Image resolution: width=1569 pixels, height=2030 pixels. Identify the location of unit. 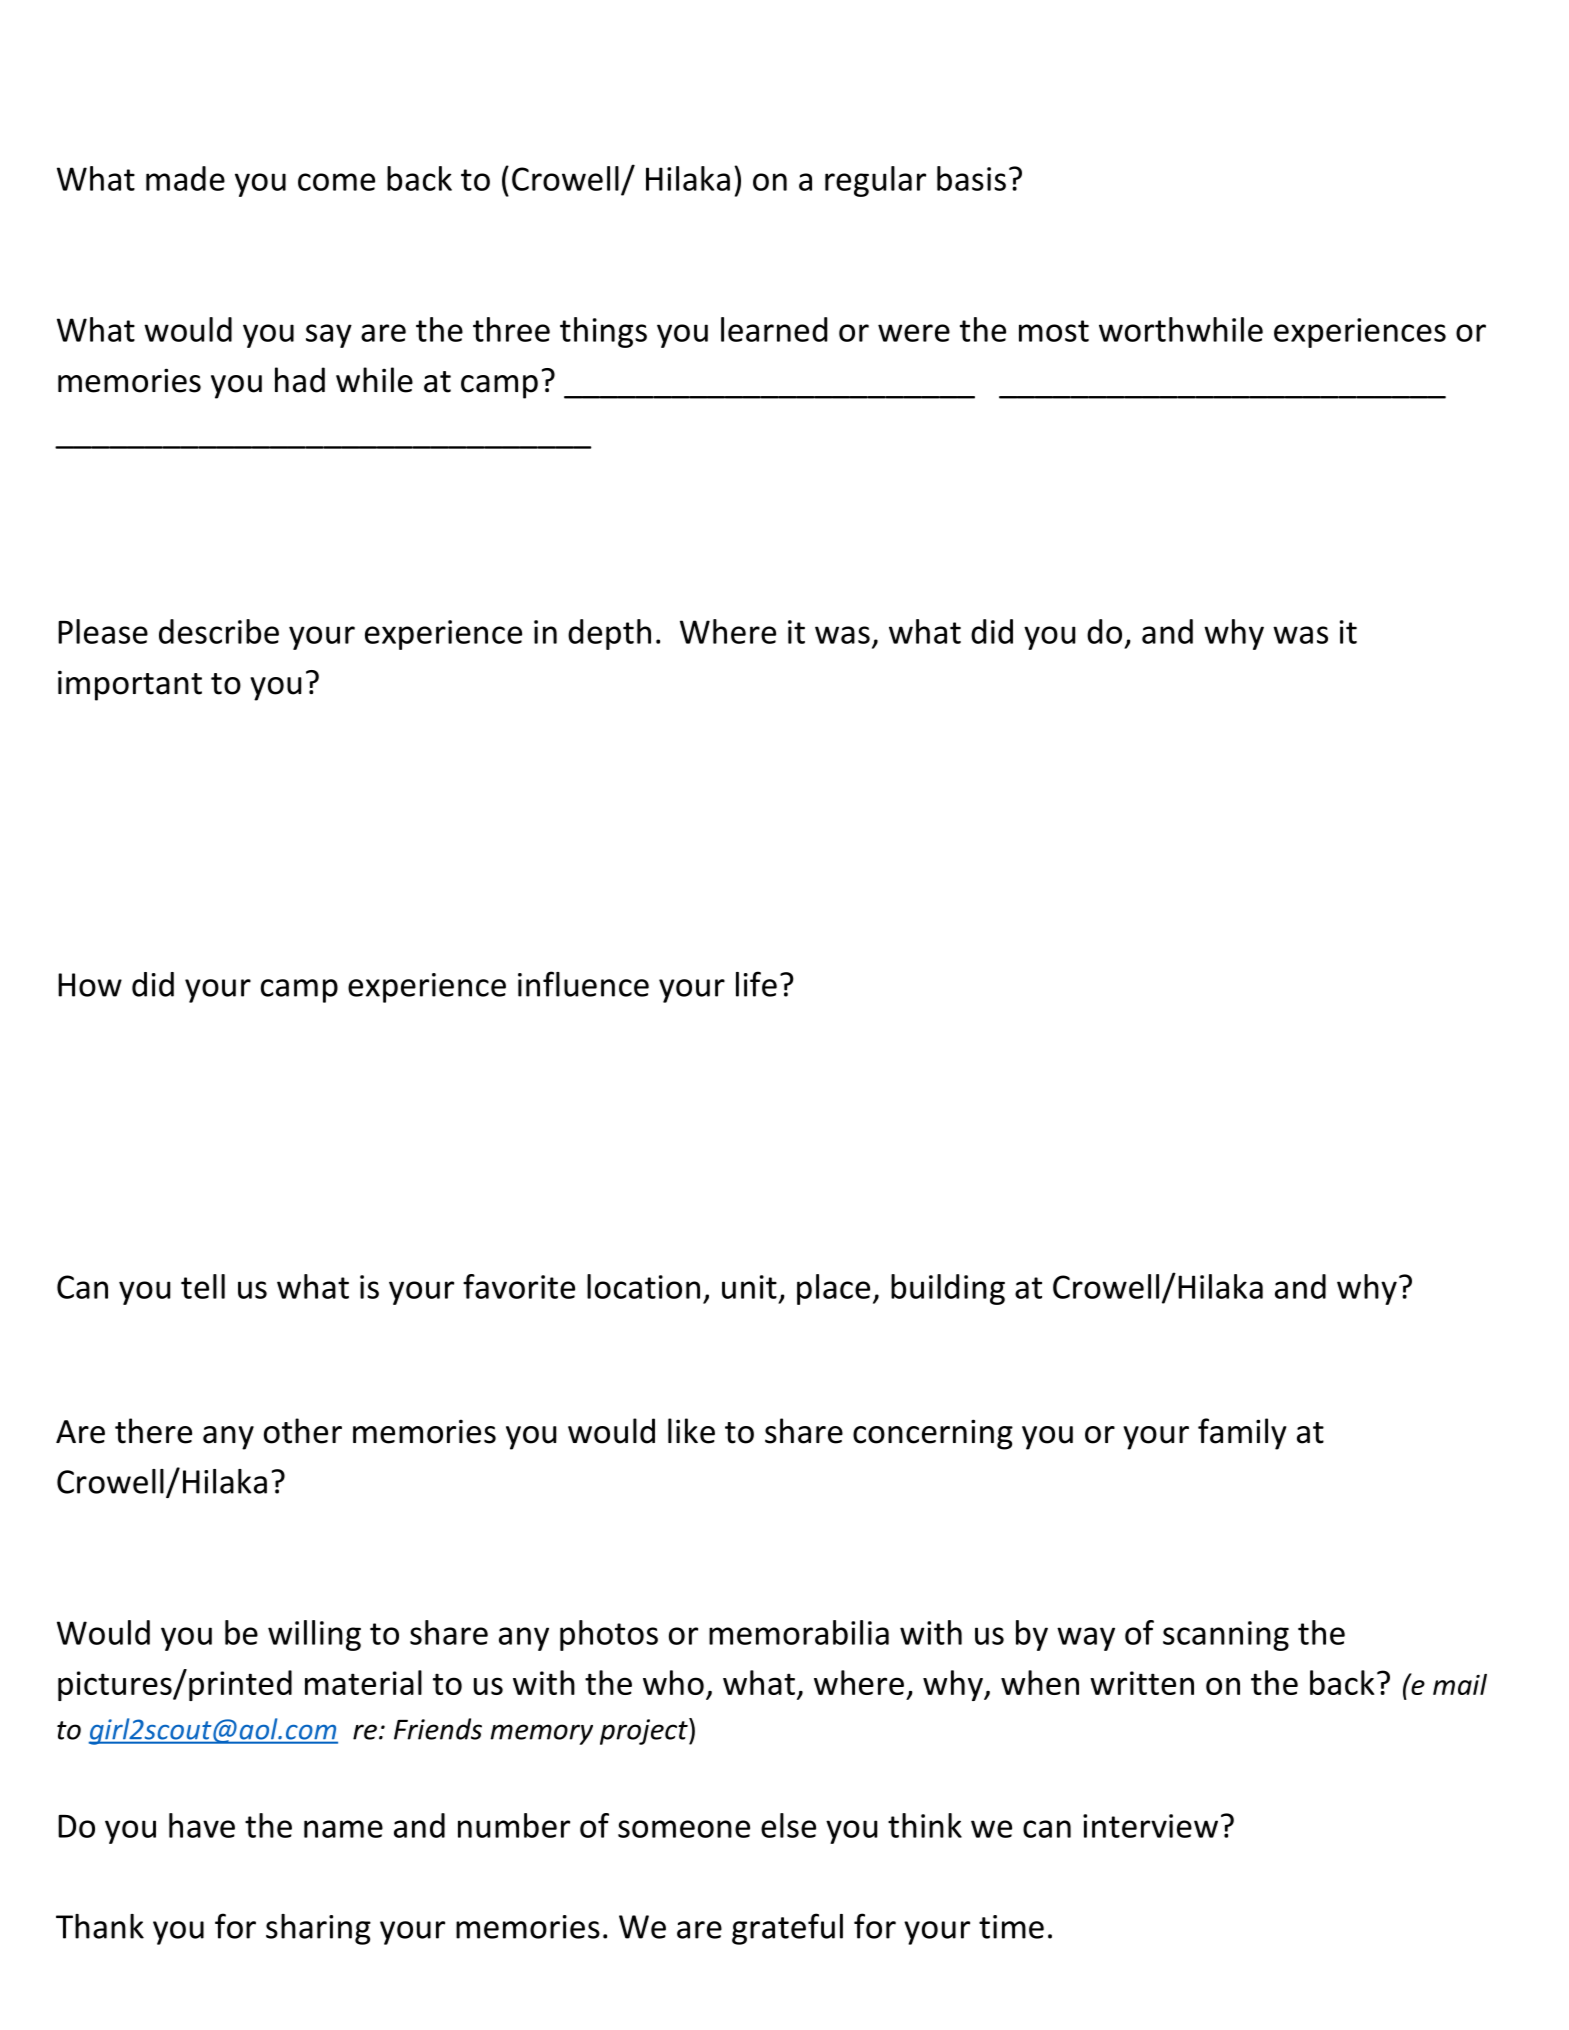
(749, 1287).
